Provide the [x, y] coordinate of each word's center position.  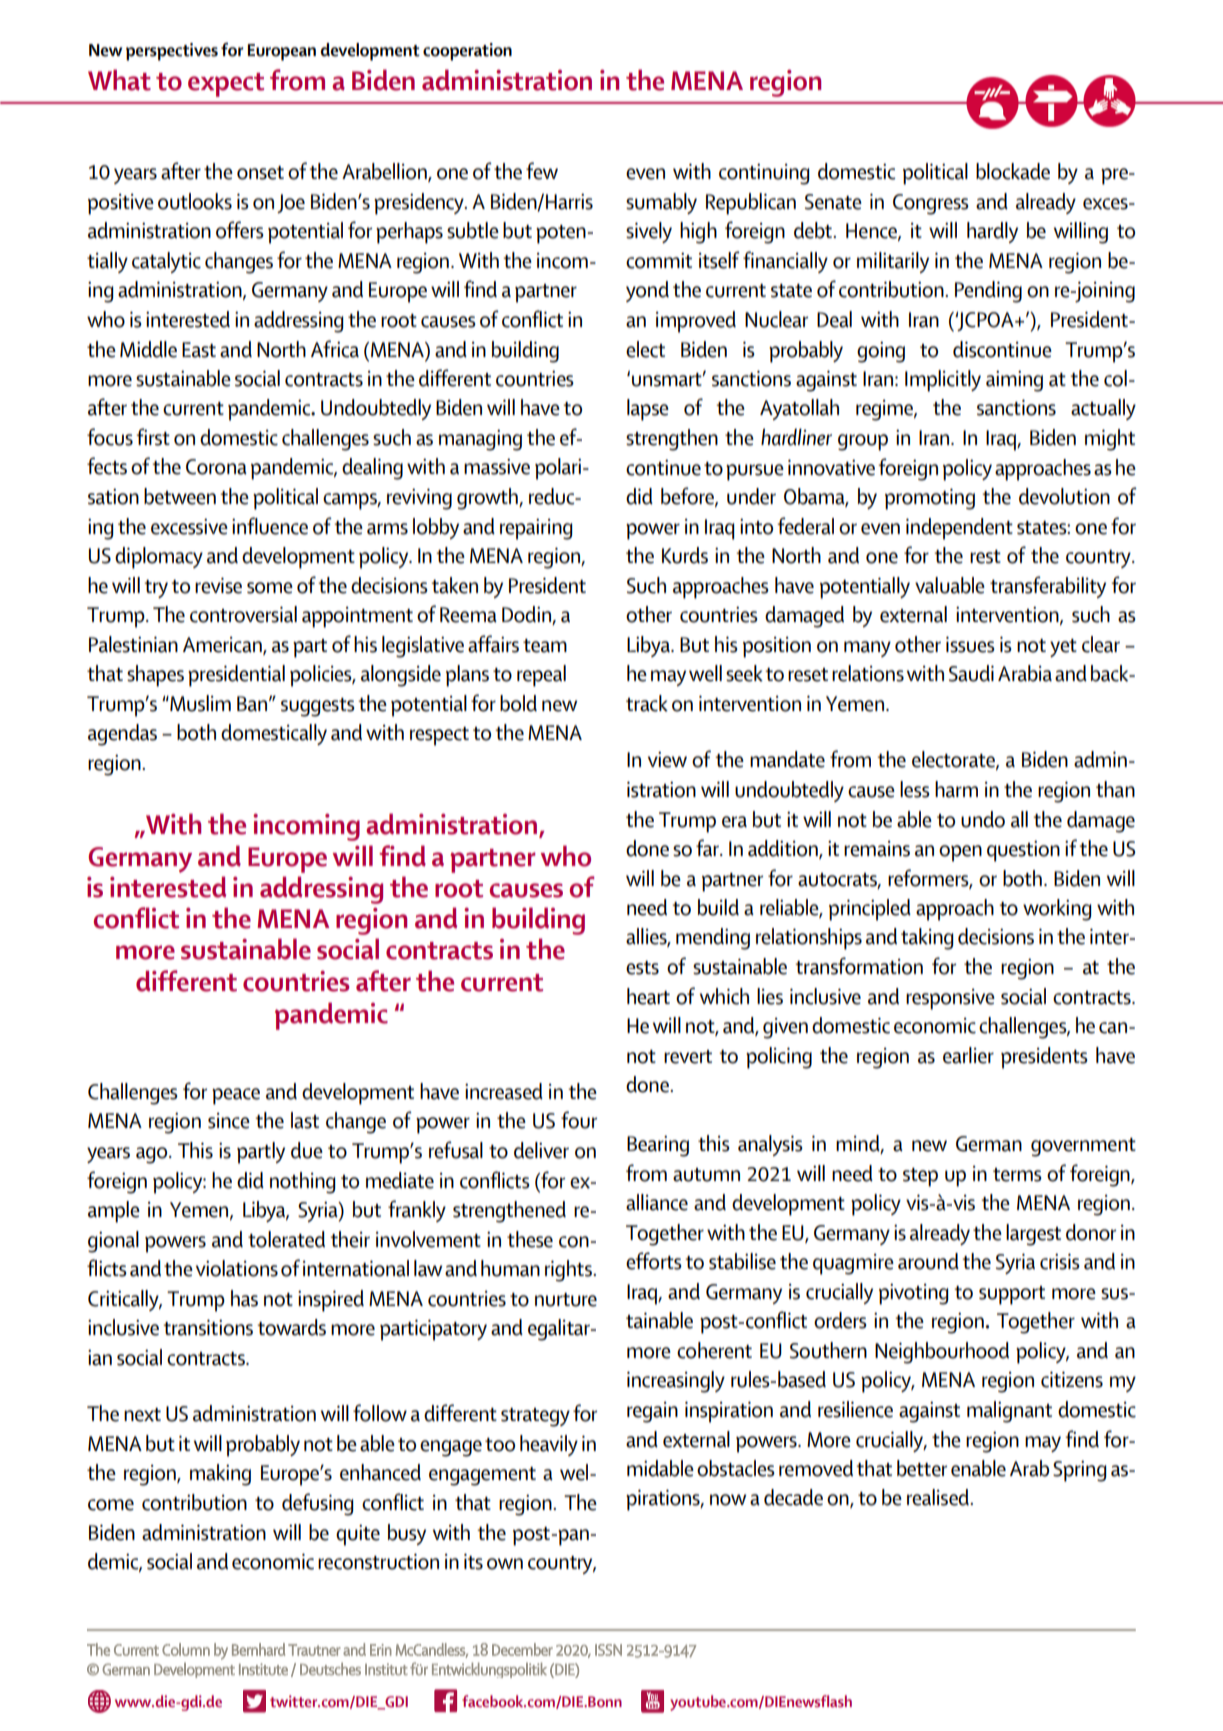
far [708, 848]
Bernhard [258, 1649]
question [1023, 851]
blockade [1013, 171]
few [542, 171]
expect [226, 85]
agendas [122, 735]
